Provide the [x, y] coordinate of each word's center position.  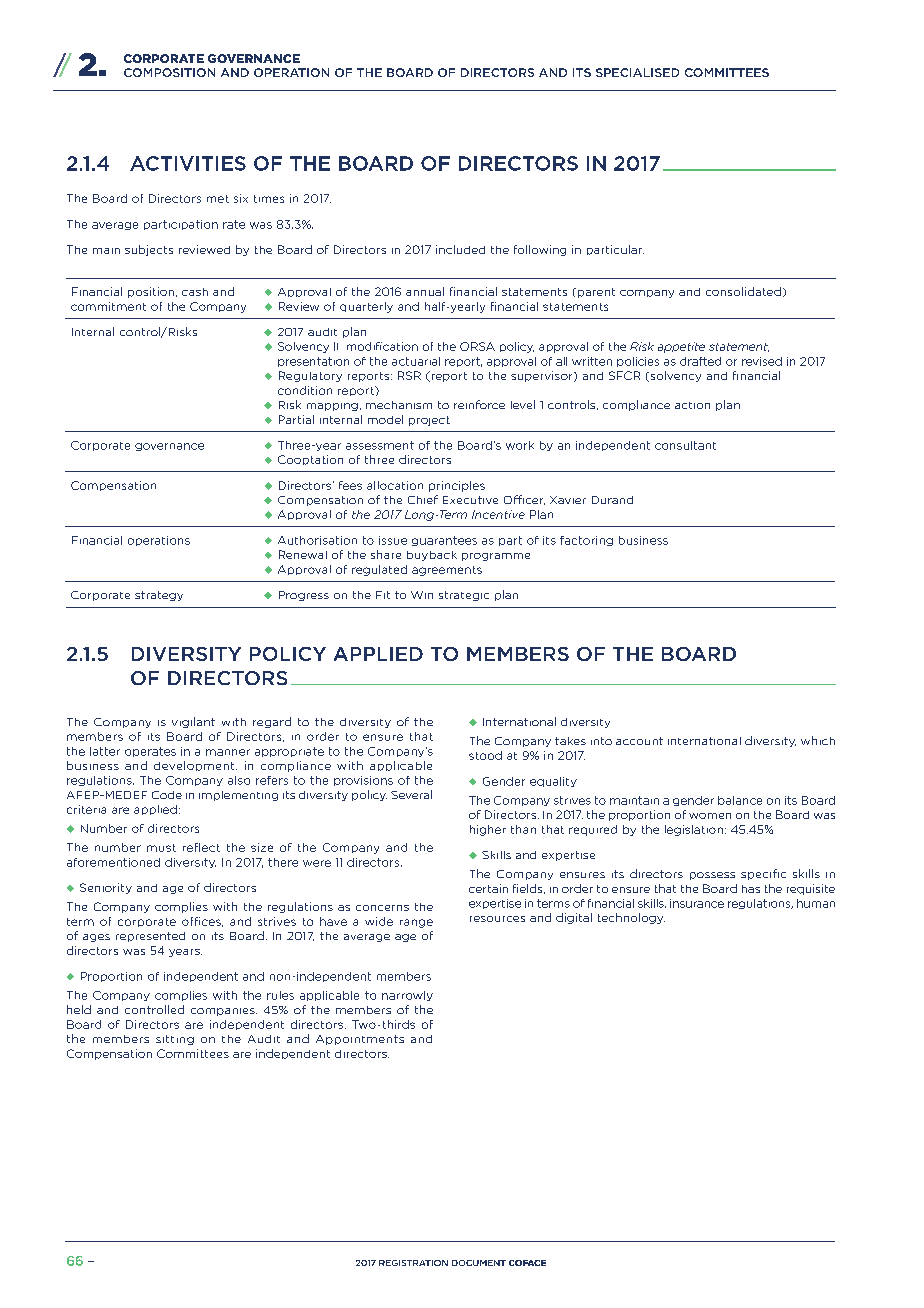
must [161, 848]
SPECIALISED [637, 72]
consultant [685, 445]
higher [488, 830]
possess [712, 876]
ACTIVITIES [188, 163]
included [460, 249]
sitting [175, 1040]
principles [457, 486]
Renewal [303, 554]
